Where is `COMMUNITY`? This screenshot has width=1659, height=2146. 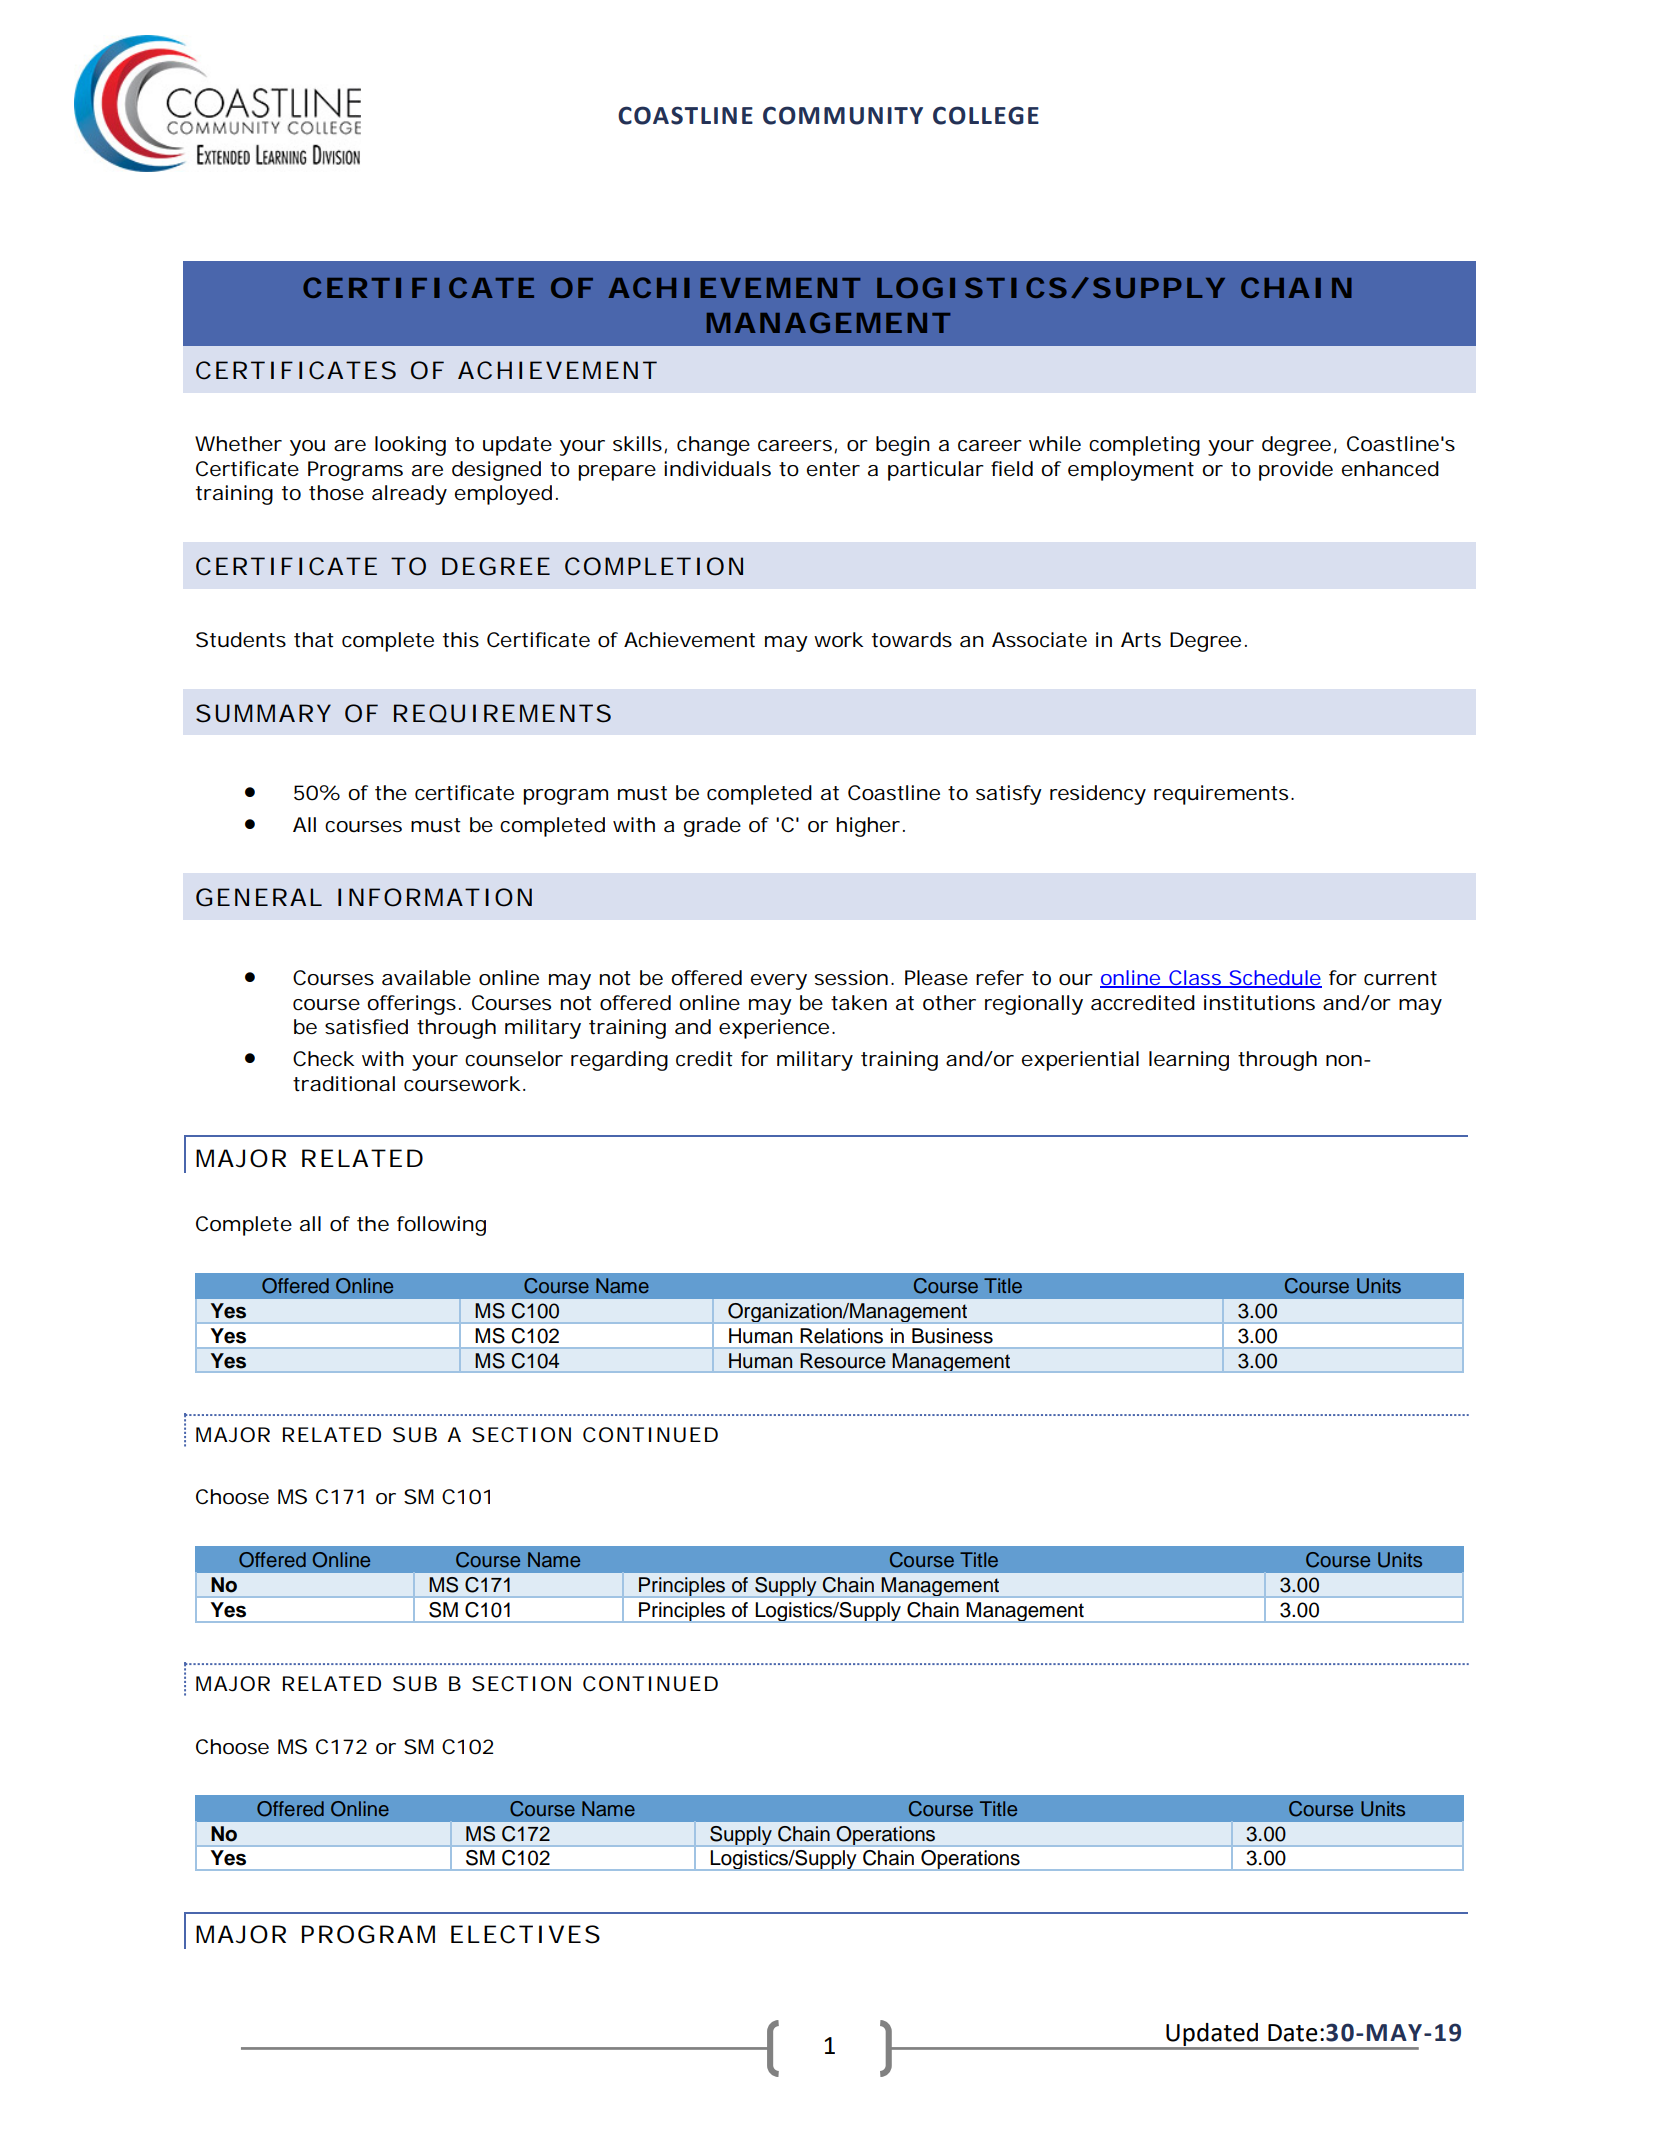 COMMUNITY is located at coordinates (843, 115).
